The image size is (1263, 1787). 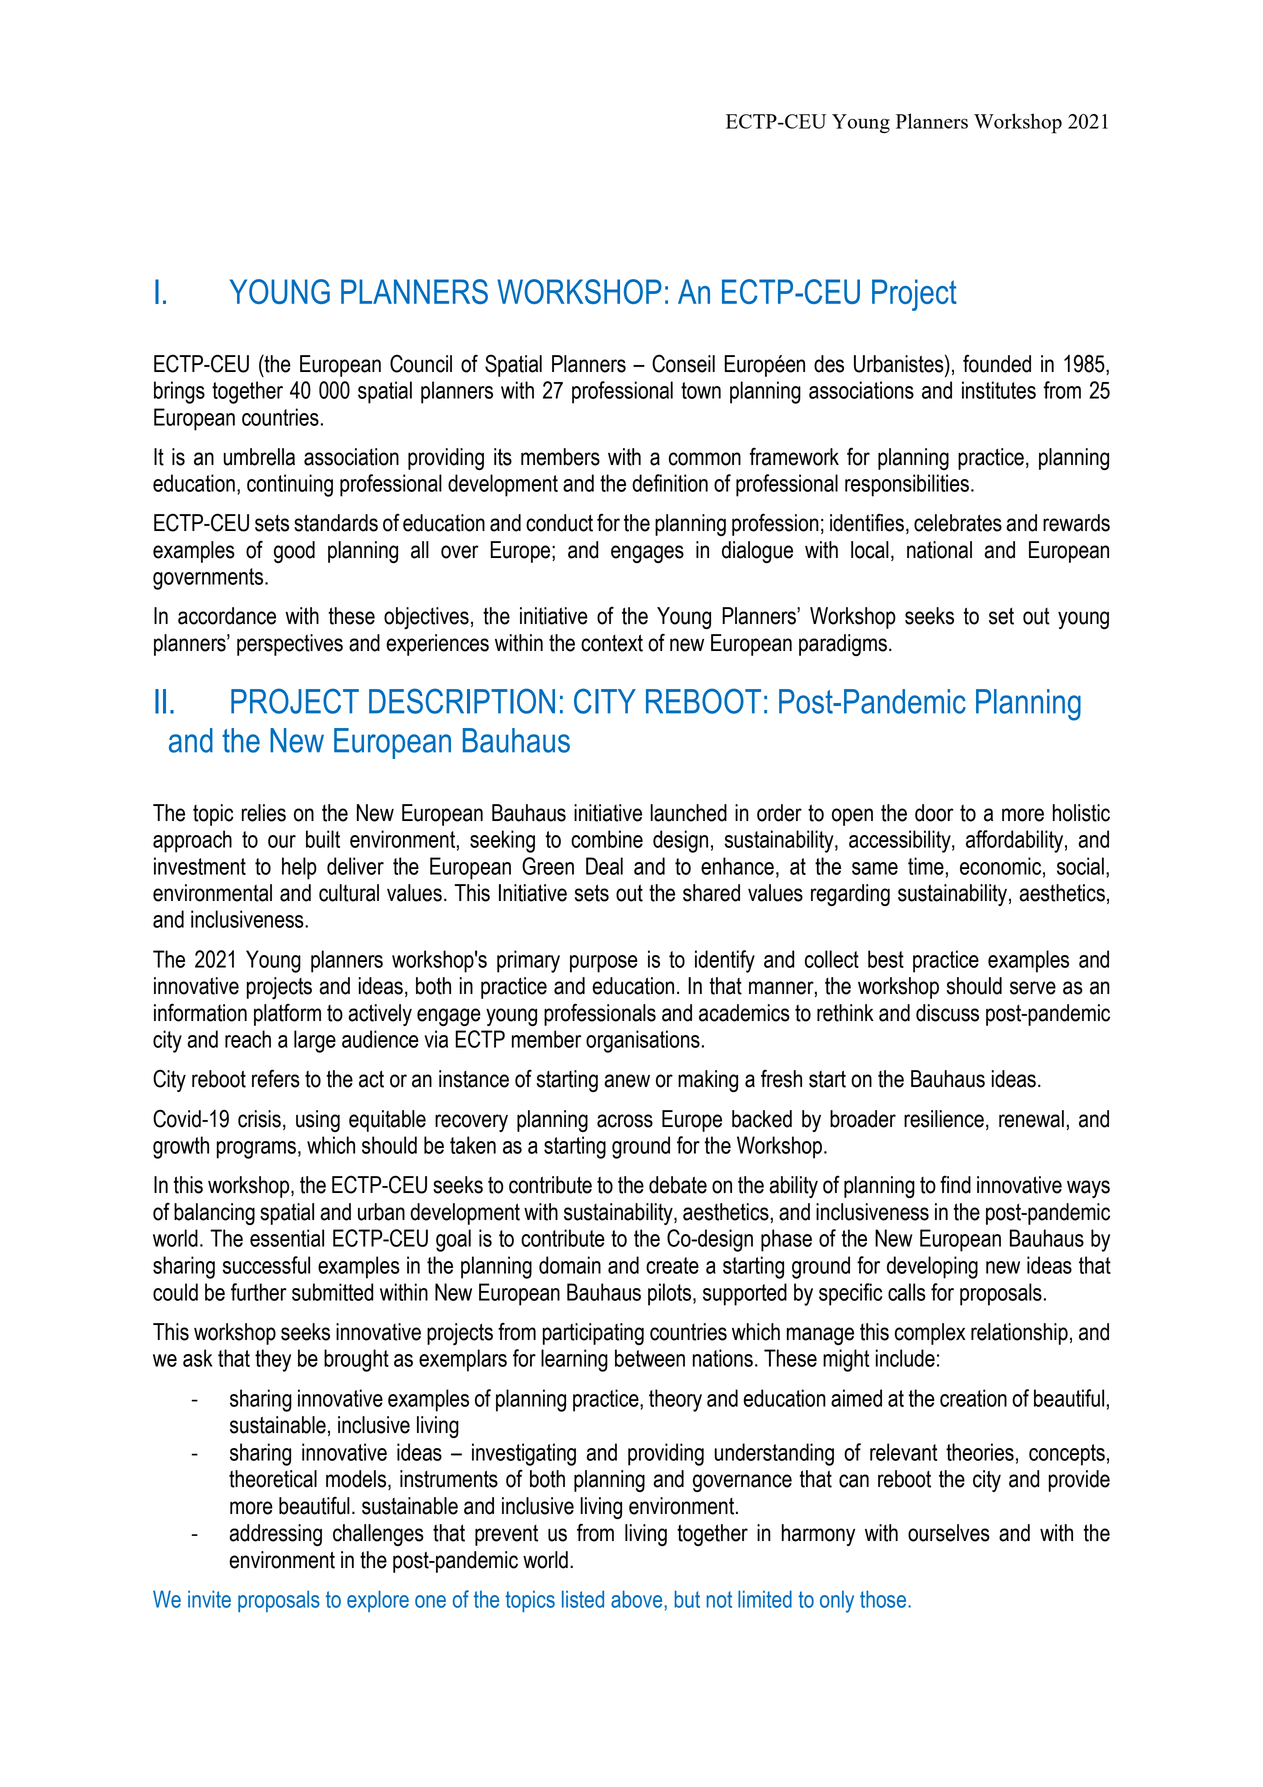 What do you see at coordinates (701, 390) in the document?
I see `town` at bounding box center [701, 390].
